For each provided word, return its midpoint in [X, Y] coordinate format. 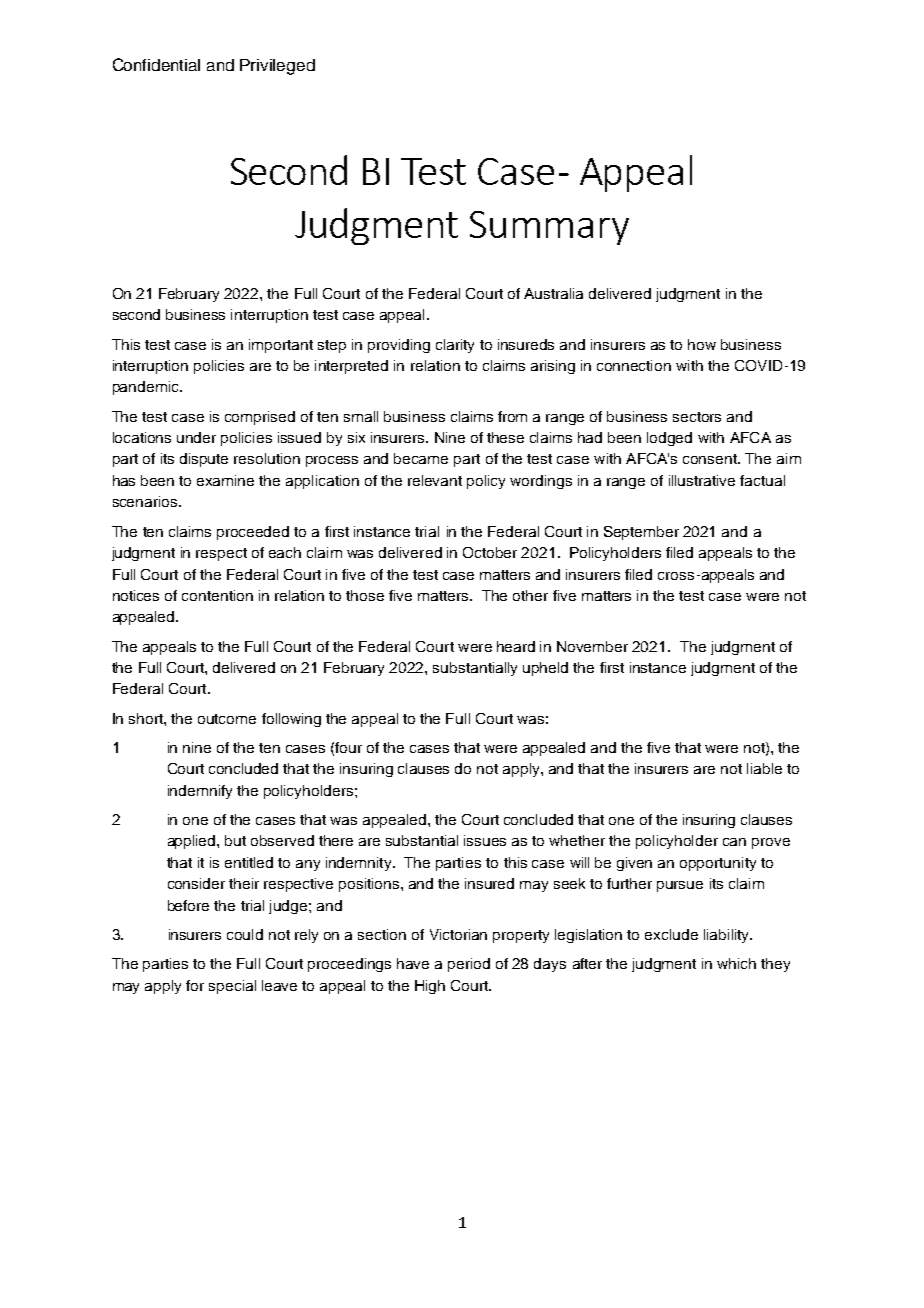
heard [516, 646]
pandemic [147, 388]
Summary [549, 228]
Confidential [156, 64]
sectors [697, 417]
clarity [455, 346]
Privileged [277, 67]
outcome [227, 719]
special [232, 987]
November [592, 646]
